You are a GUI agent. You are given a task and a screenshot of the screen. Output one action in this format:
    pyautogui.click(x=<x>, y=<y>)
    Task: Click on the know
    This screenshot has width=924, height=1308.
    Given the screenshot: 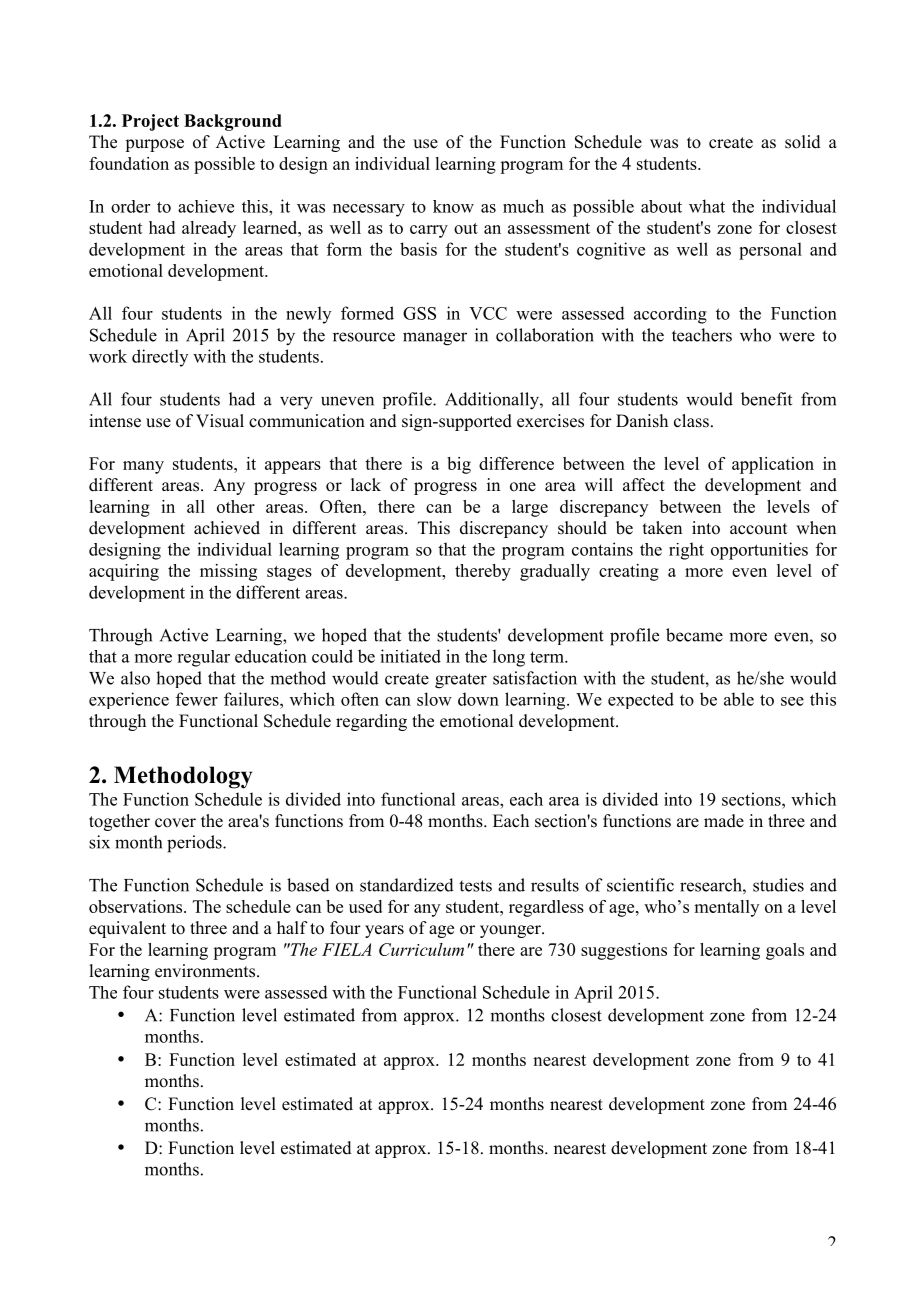 What is the action you would take?
    pyautogui.click(x=453, y=206)
